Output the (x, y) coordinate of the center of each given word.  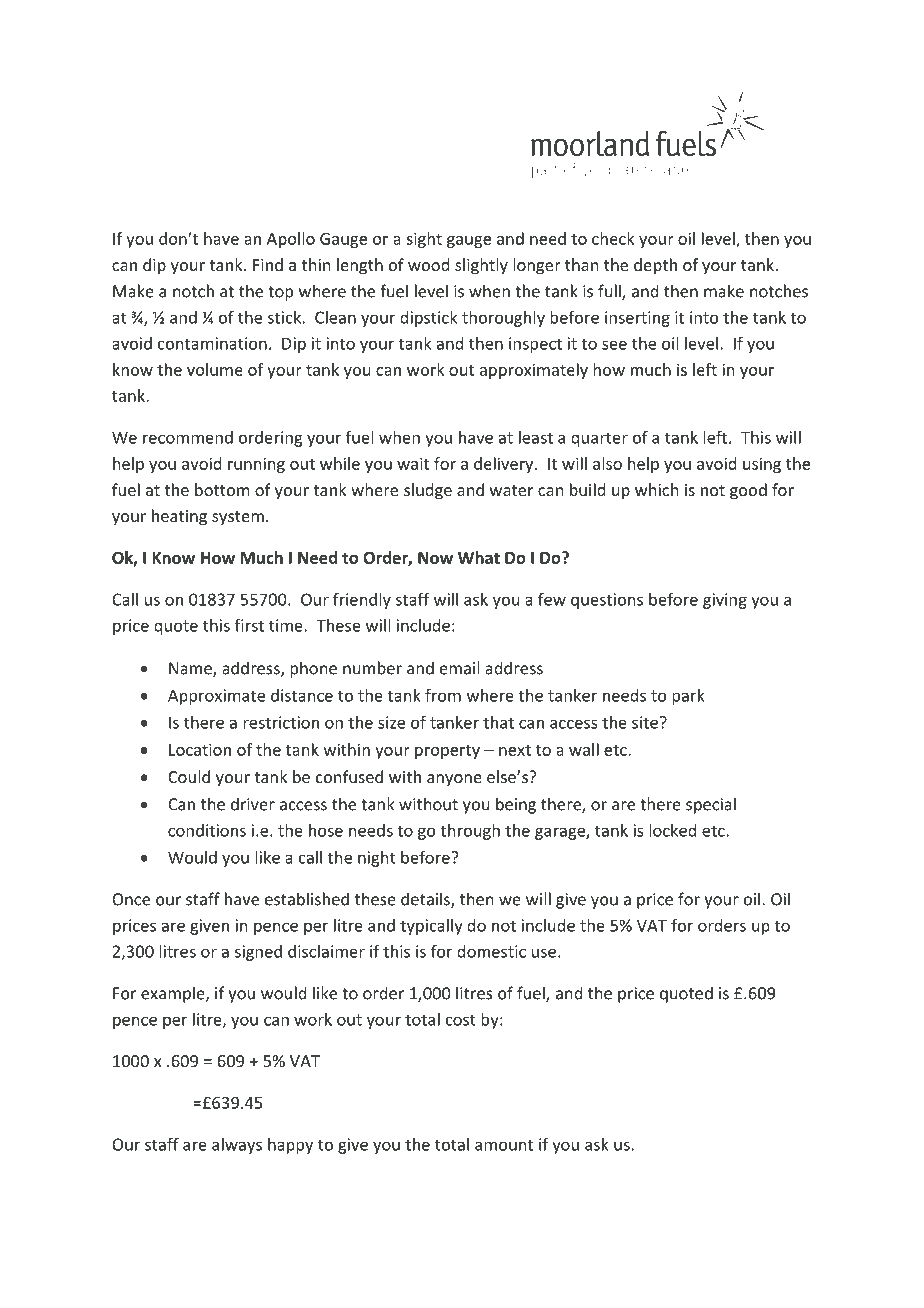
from (443, 695)
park (688, 697)
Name (191, 669)
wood (428, 264)
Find (268, 264)
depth (655, 266)
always (237, 1146)
